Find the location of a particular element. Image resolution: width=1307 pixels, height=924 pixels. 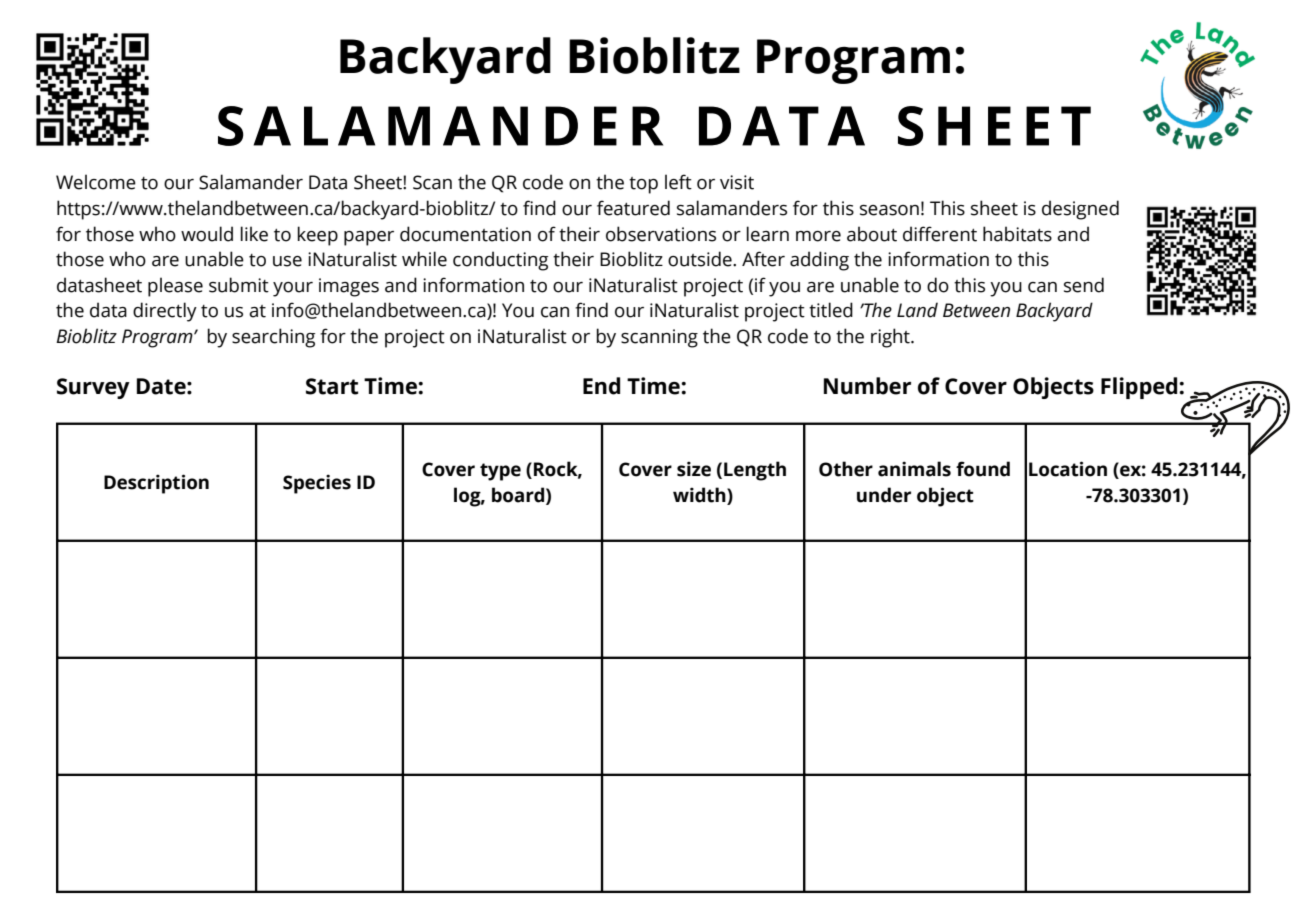

Number is located at coordinates (867, 386).
